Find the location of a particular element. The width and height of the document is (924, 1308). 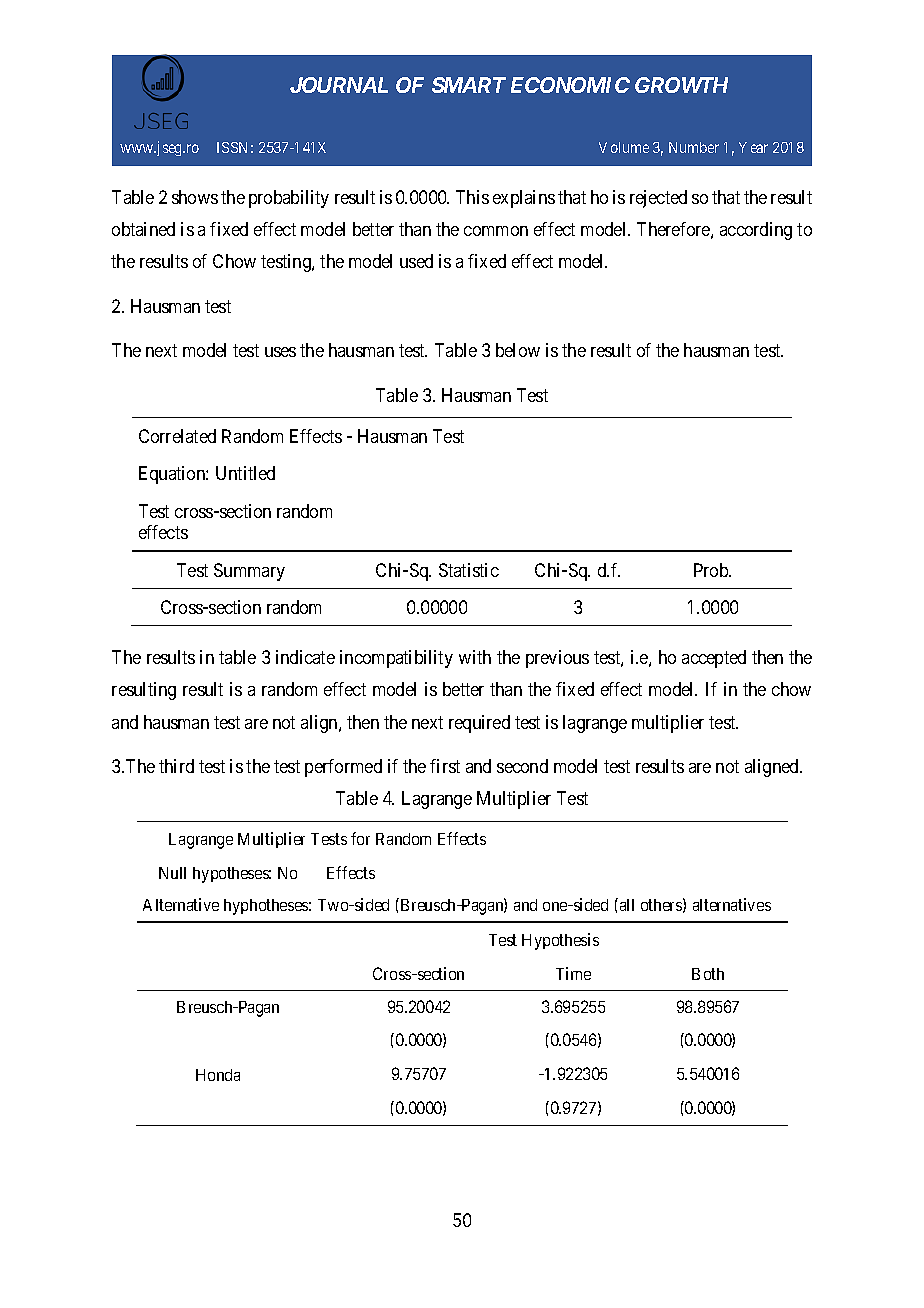

according is located at coordinates (756, 231).
